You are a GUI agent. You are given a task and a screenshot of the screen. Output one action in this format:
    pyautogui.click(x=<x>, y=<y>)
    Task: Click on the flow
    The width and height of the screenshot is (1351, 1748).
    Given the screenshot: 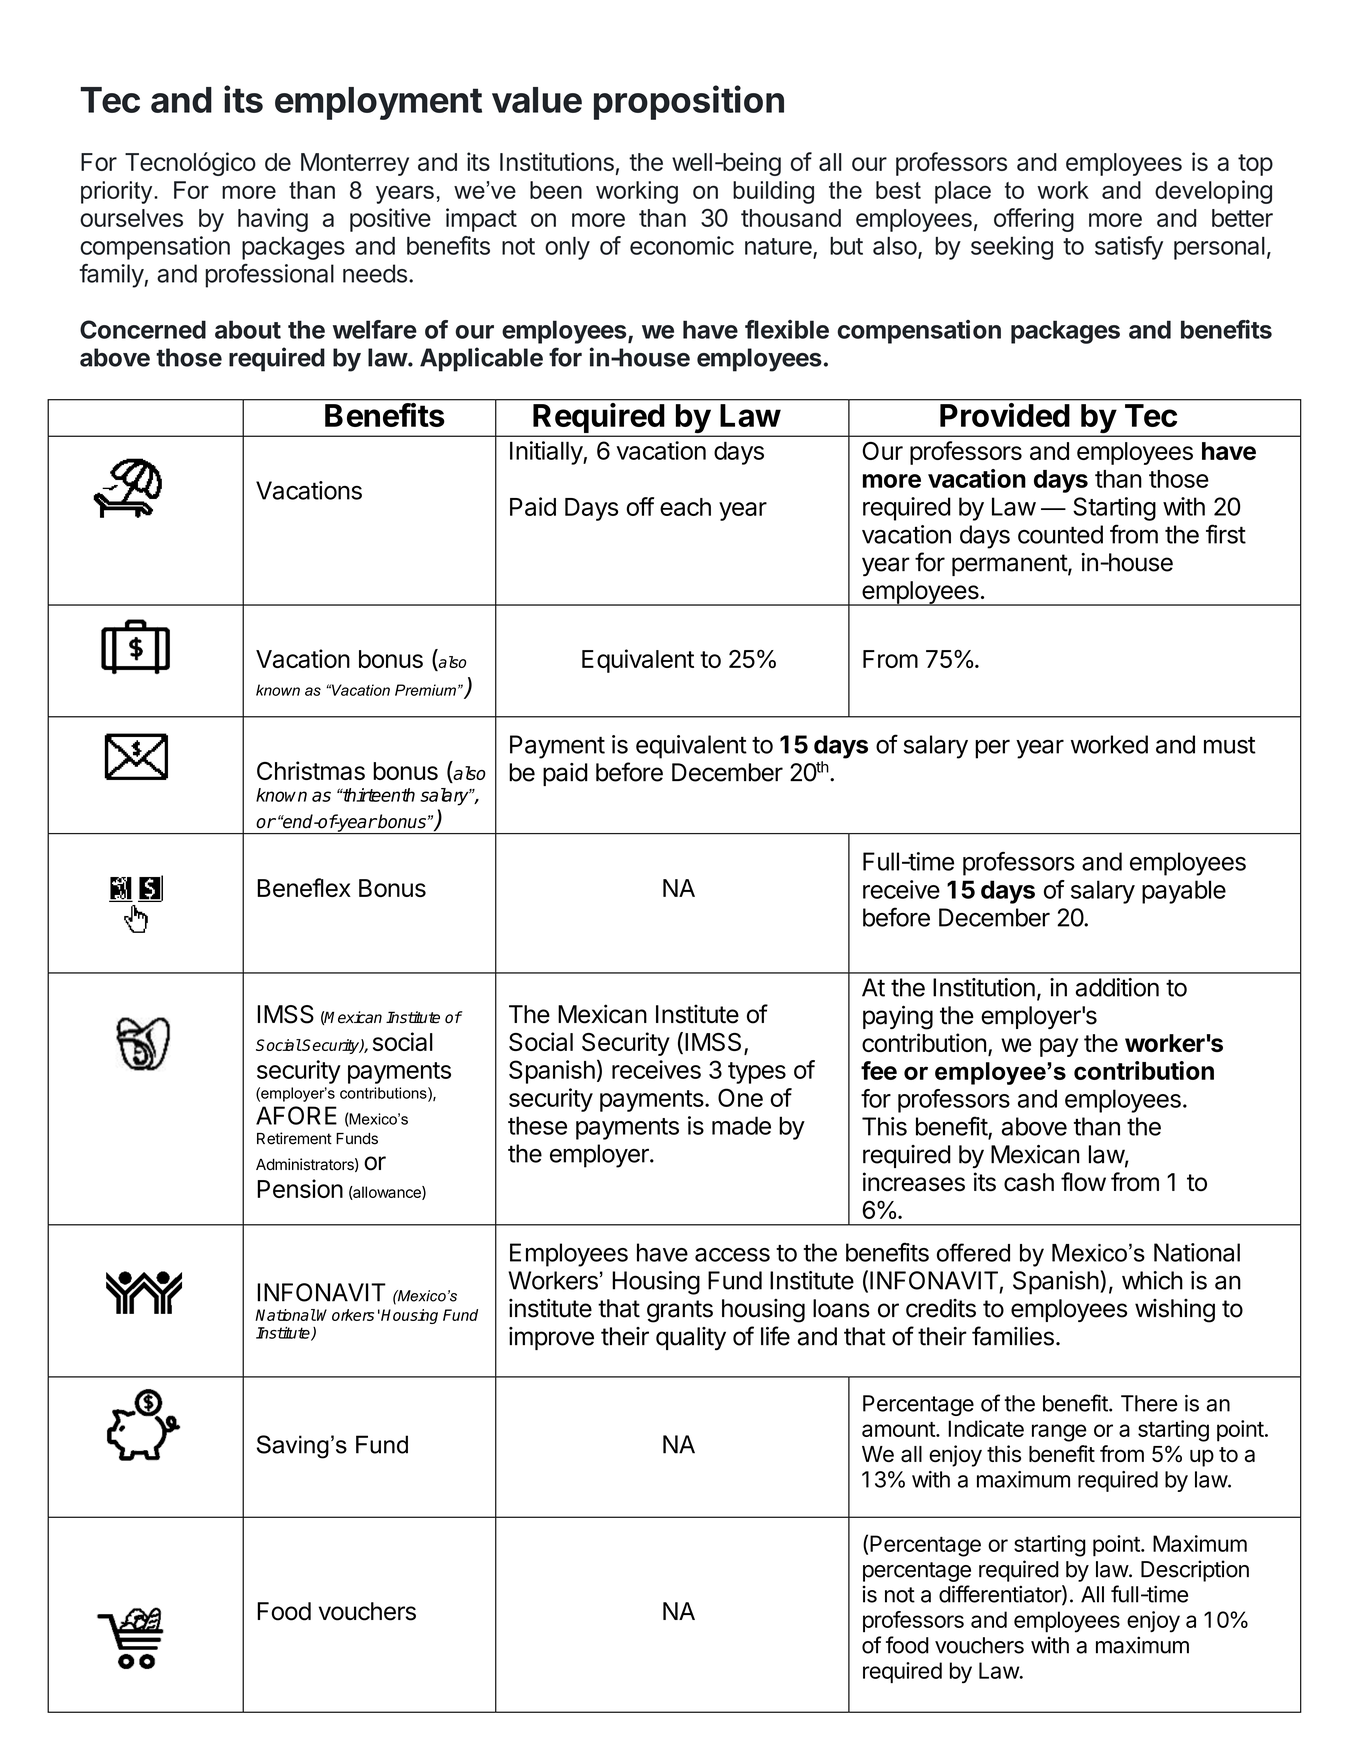 What is the action you would take?
    pyautogui.click(x=1083, y=1182)
